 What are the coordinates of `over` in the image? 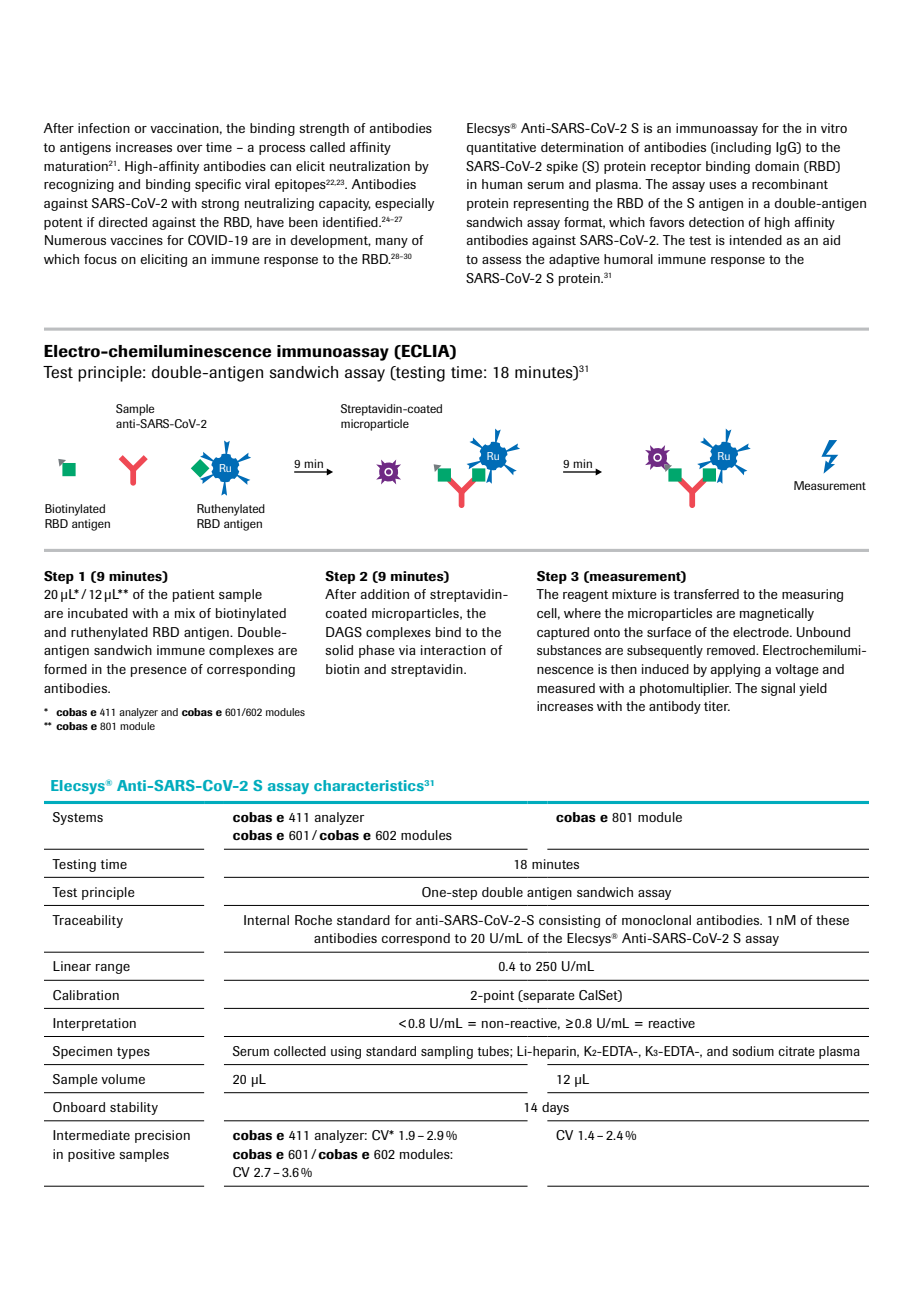 It's located at (189, 148).
